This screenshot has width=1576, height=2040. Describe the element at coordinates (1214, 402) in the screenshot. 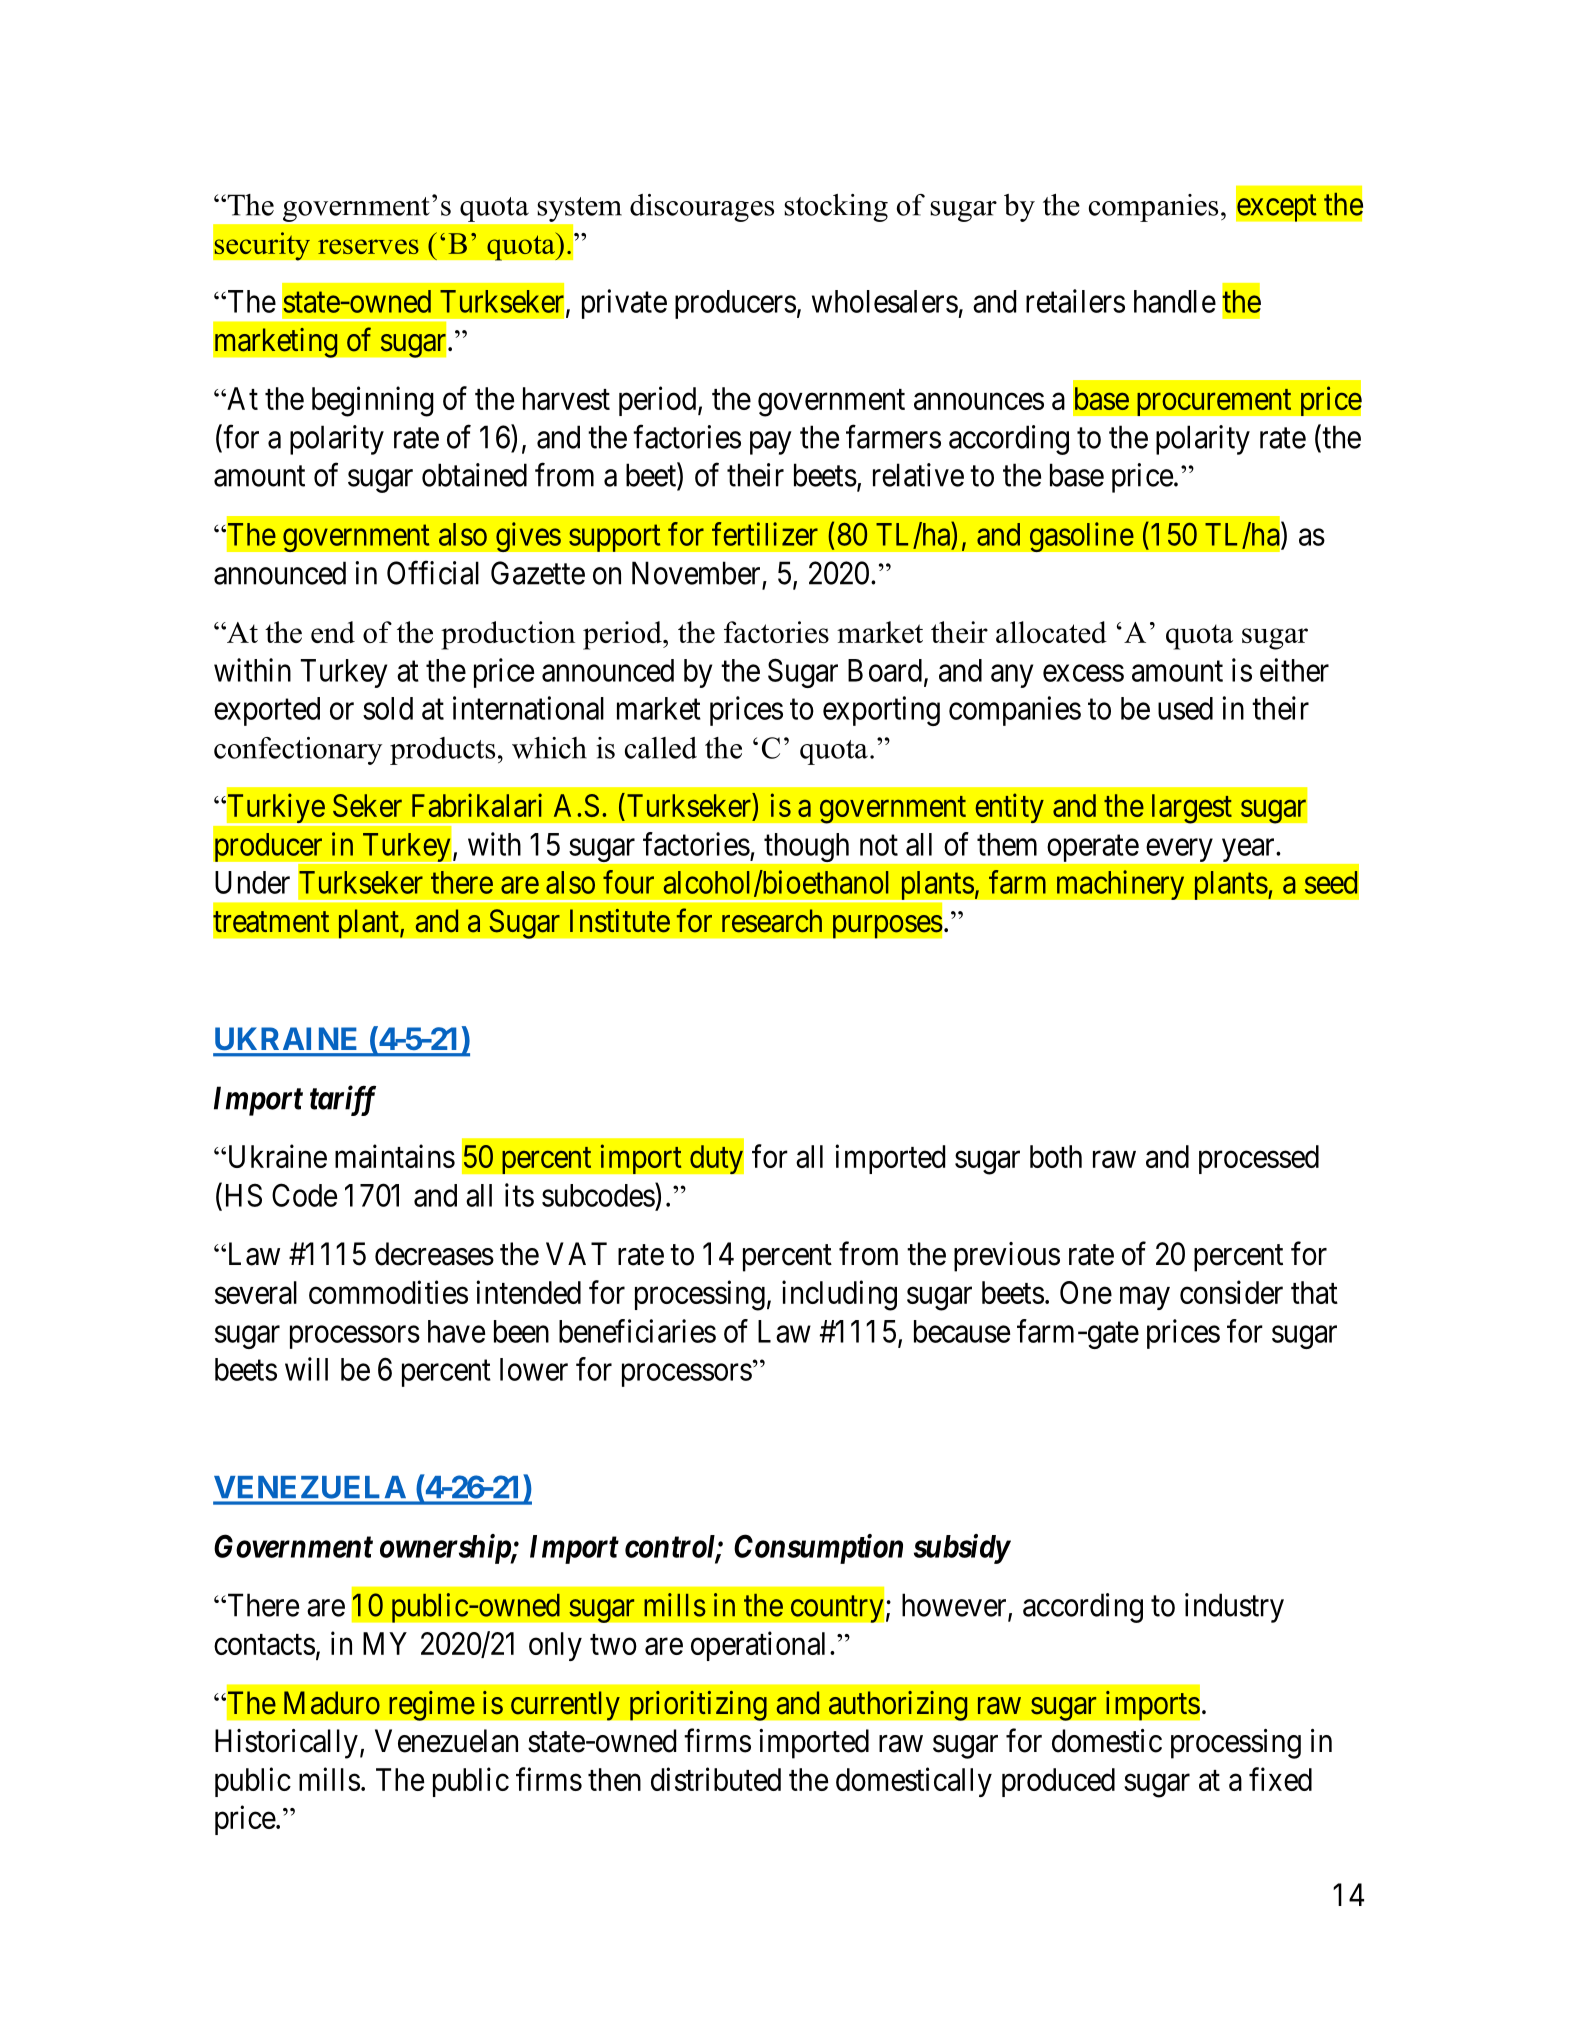

I see `procurement` at that location.
